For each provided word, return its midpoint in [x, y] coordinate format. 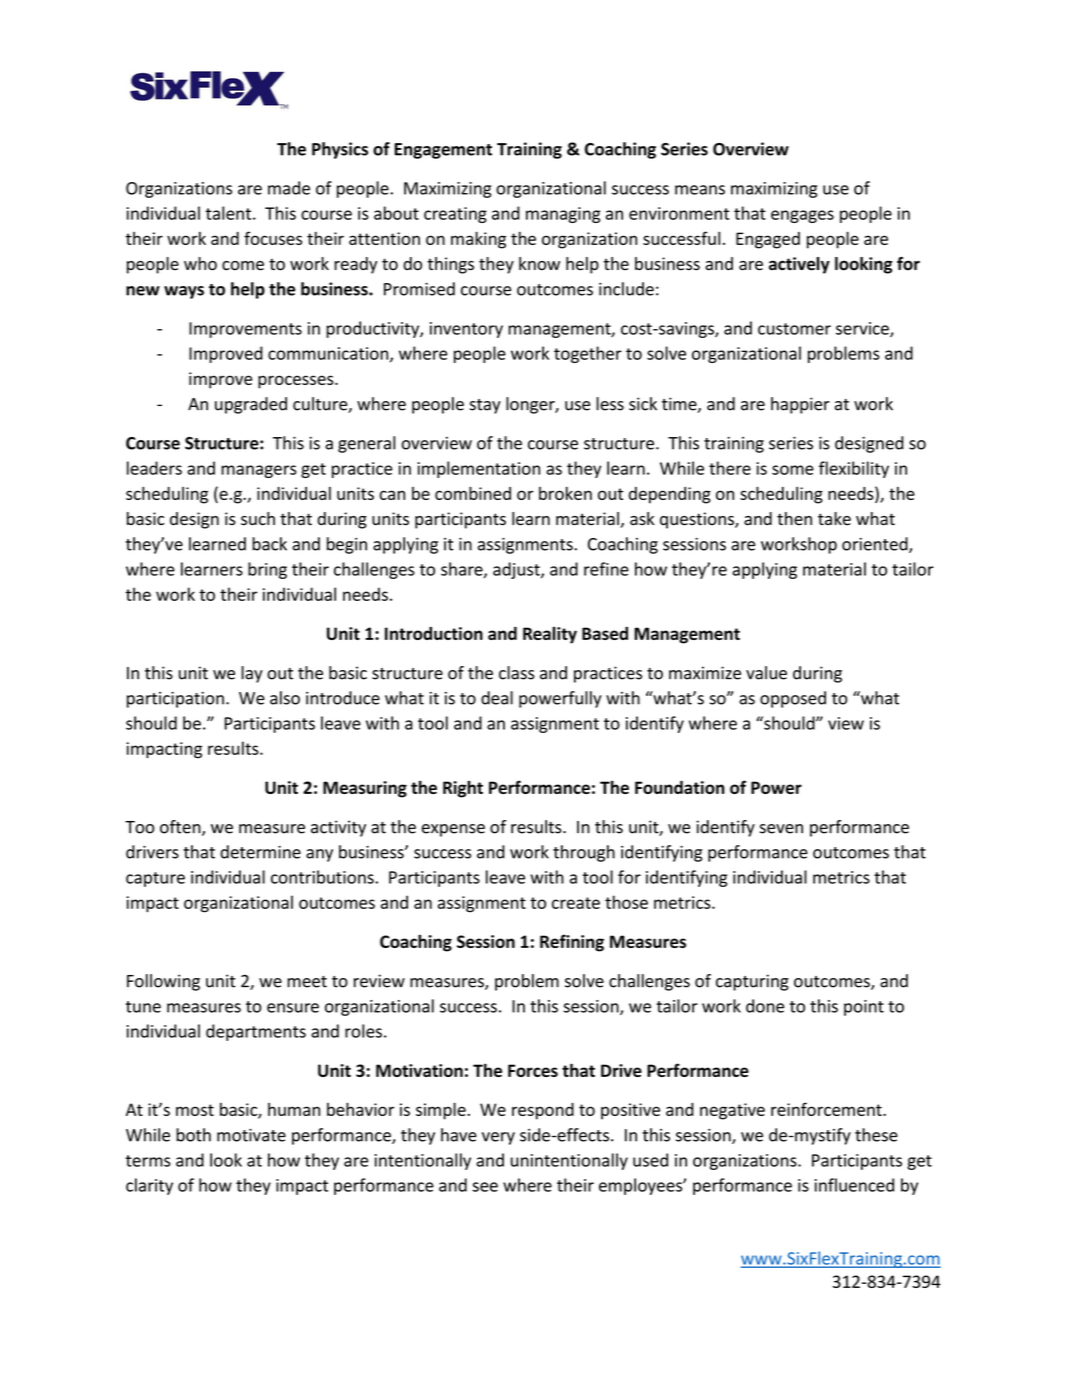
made [289, 188]
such [258, 519]
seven [781, 829]
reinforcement [827, 1109]
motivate [251, 1135]
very [498, 1138]
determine [260, 852]
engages [802, 216]
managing [563, 215]
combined [473, 493]
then [794, 519]
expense [453, 830]
